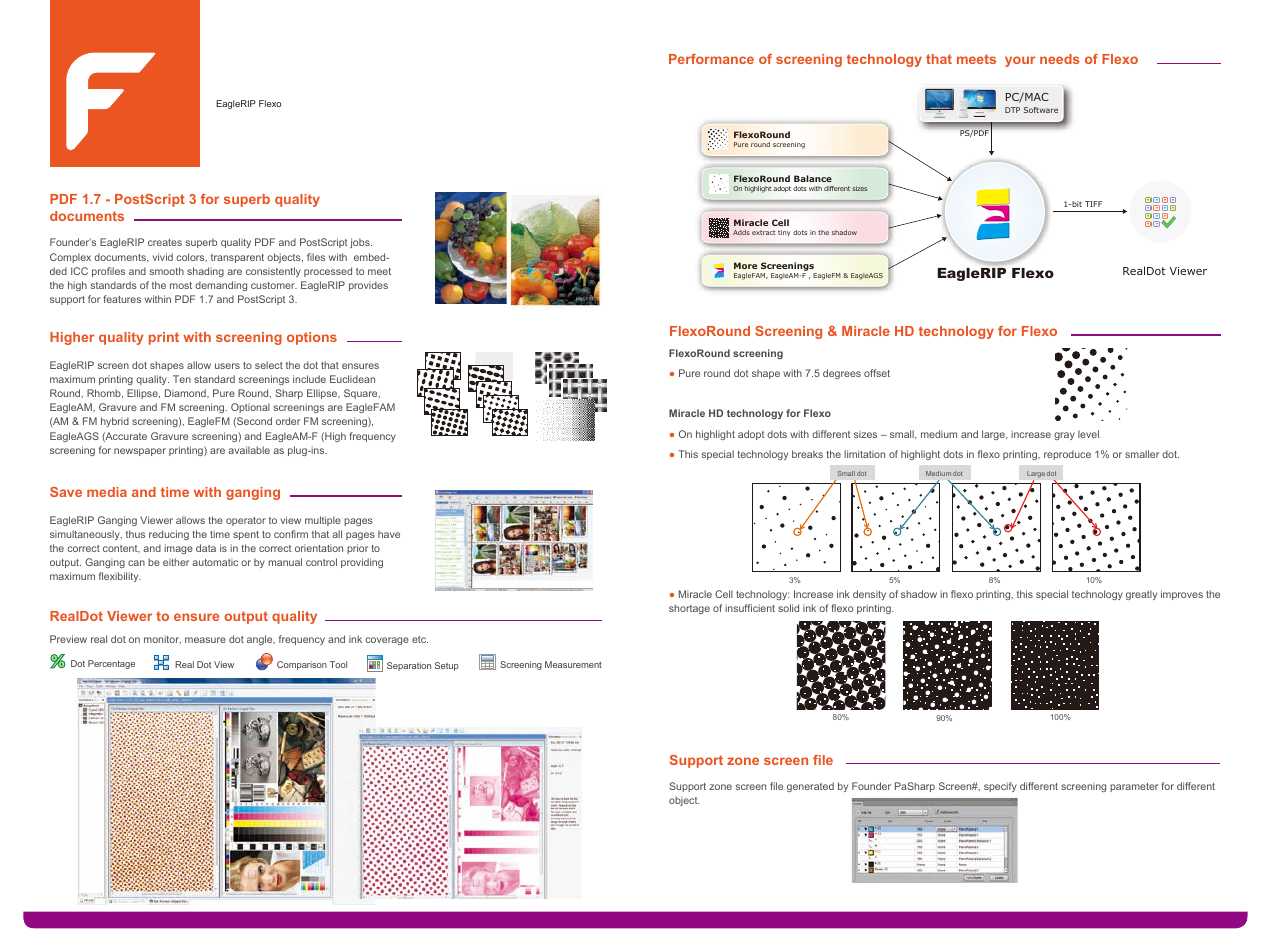  What do you see at coordinates (1141, 595) in the image?
I see `greatly` at bounding box center [1141, 595].
